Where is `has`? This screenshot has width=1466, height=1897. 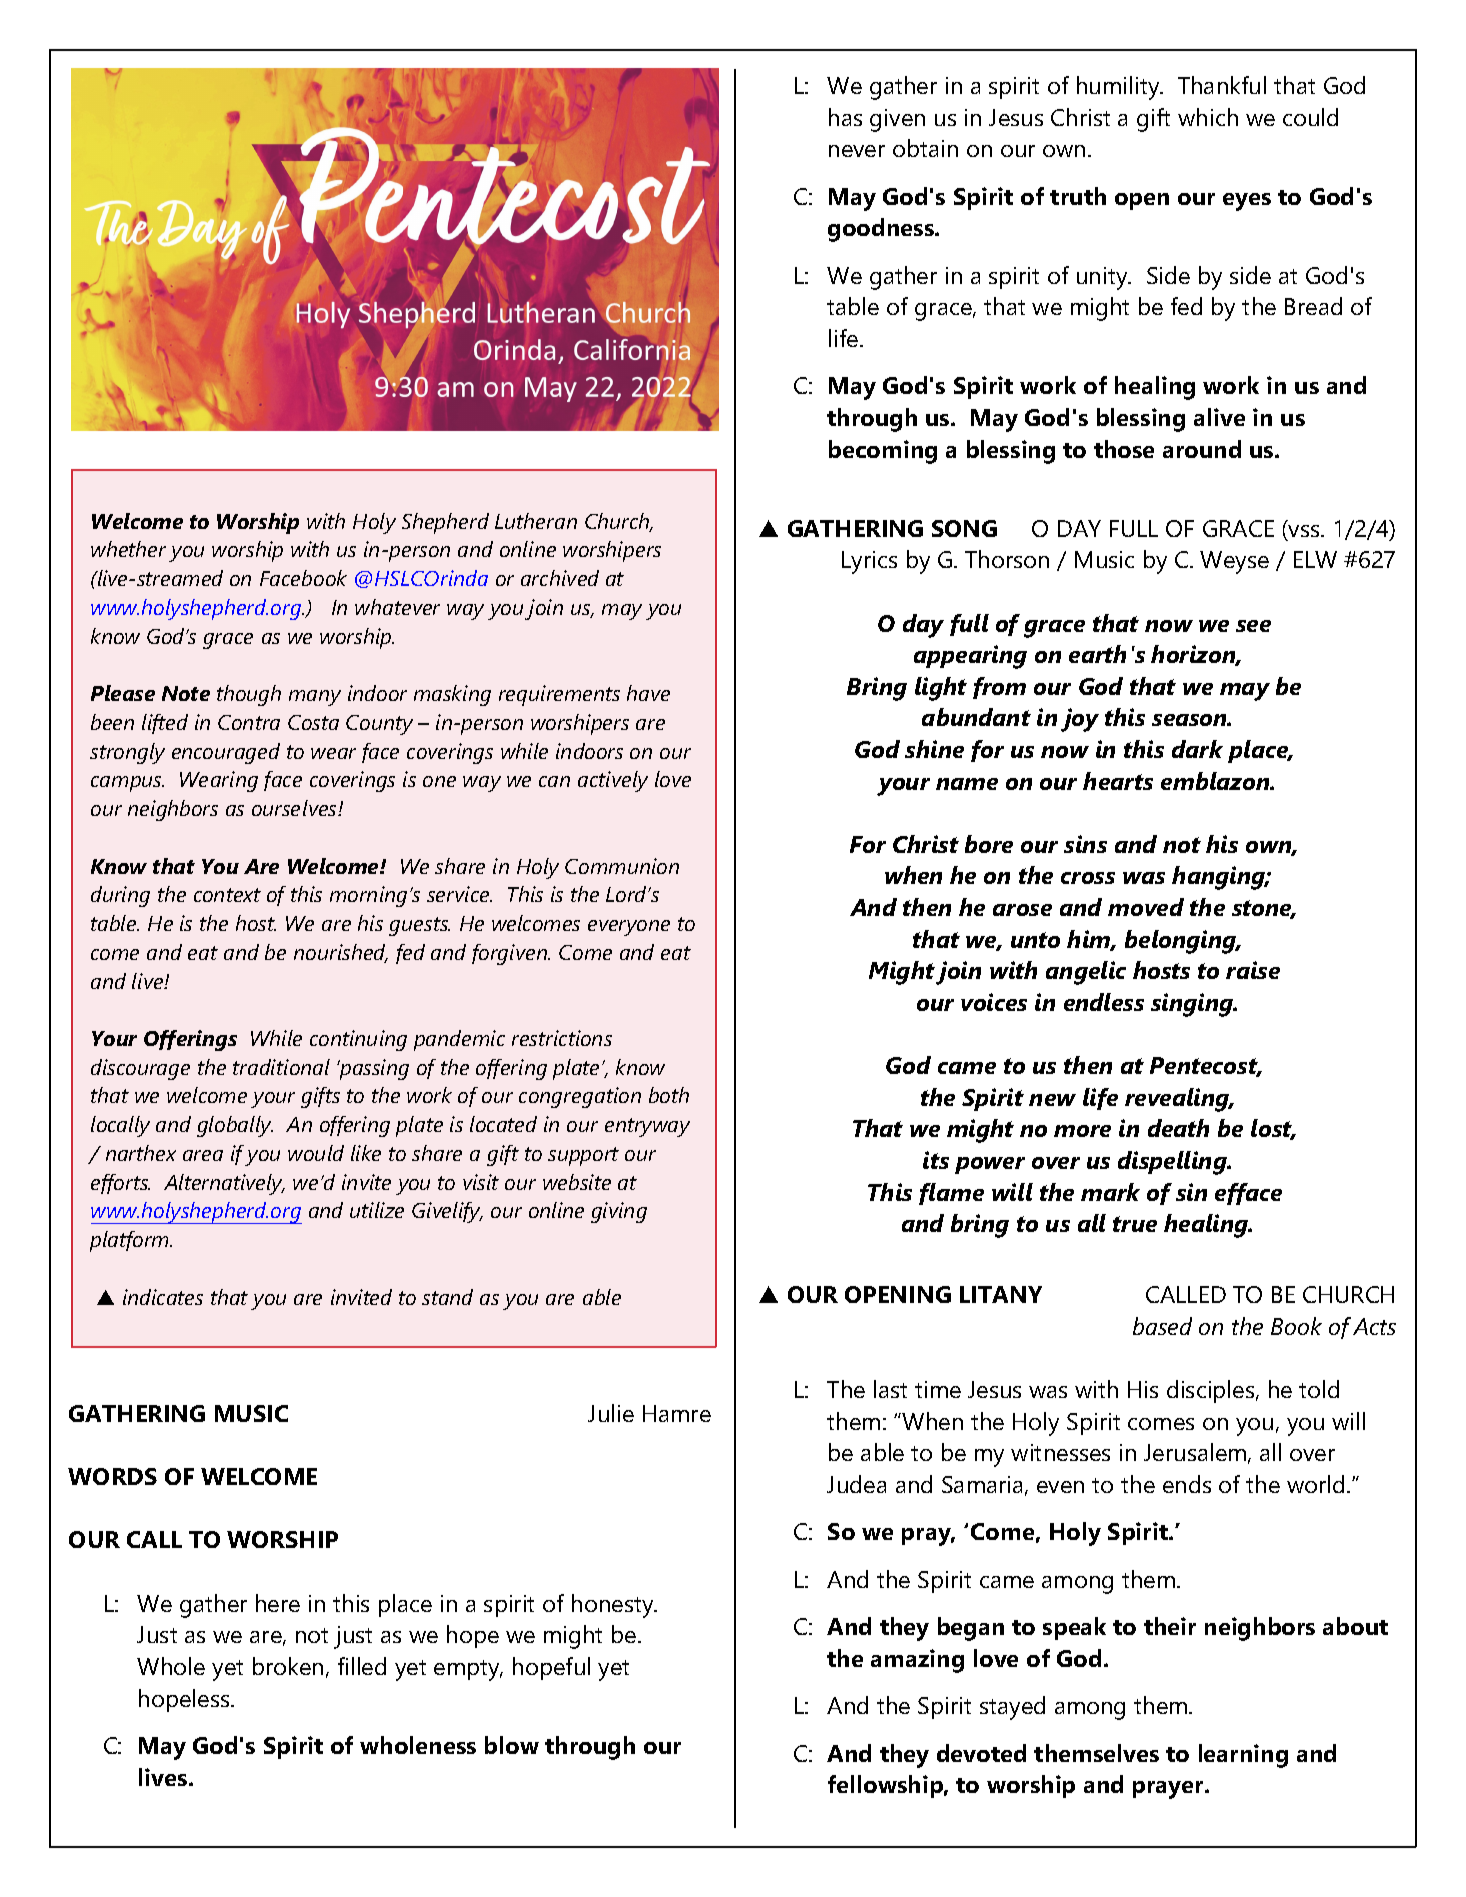 has is located at coordinates (845, 117).
